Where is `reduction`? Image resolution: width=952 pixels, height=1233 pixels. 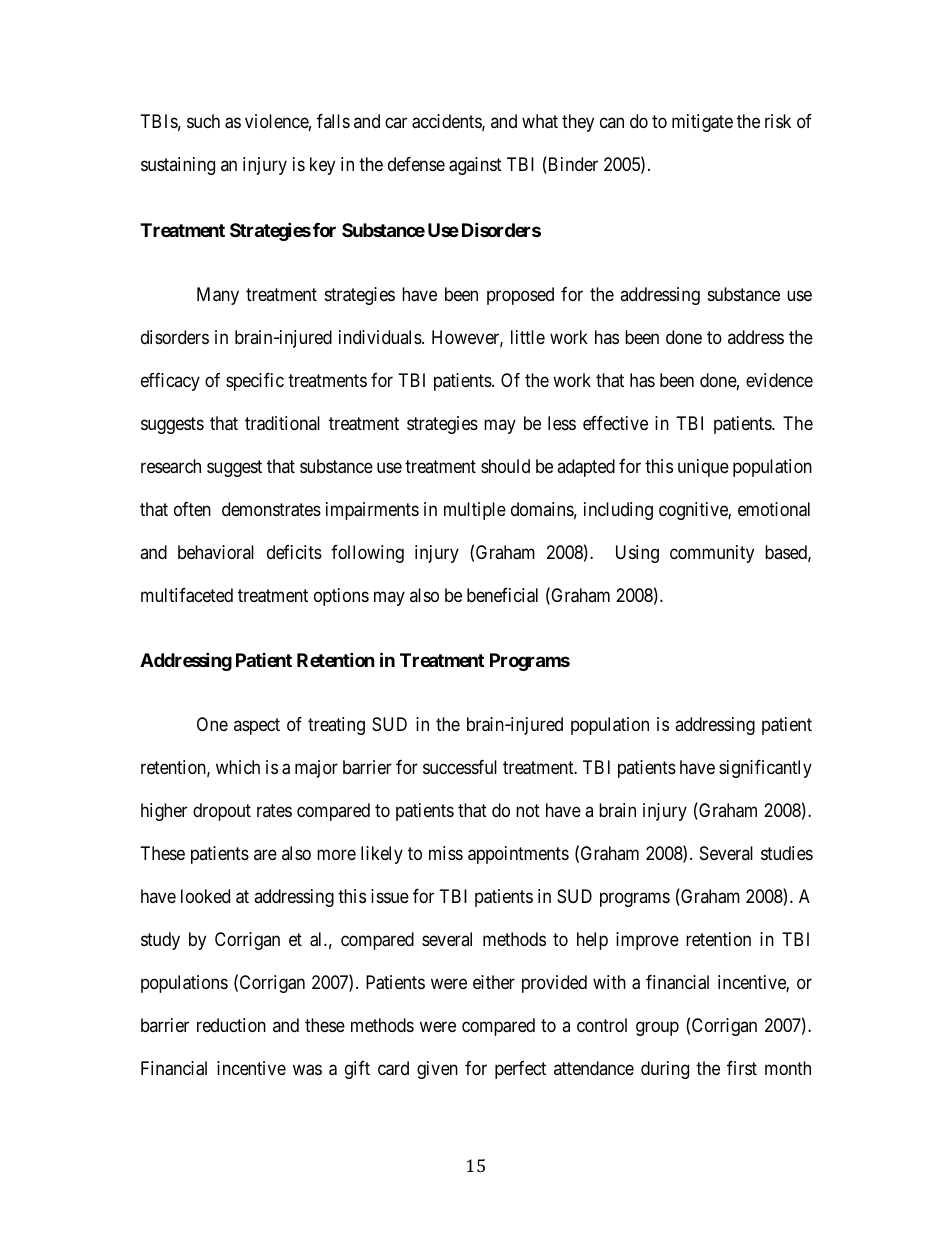
reduction is located at coordinates (231, 1025).
